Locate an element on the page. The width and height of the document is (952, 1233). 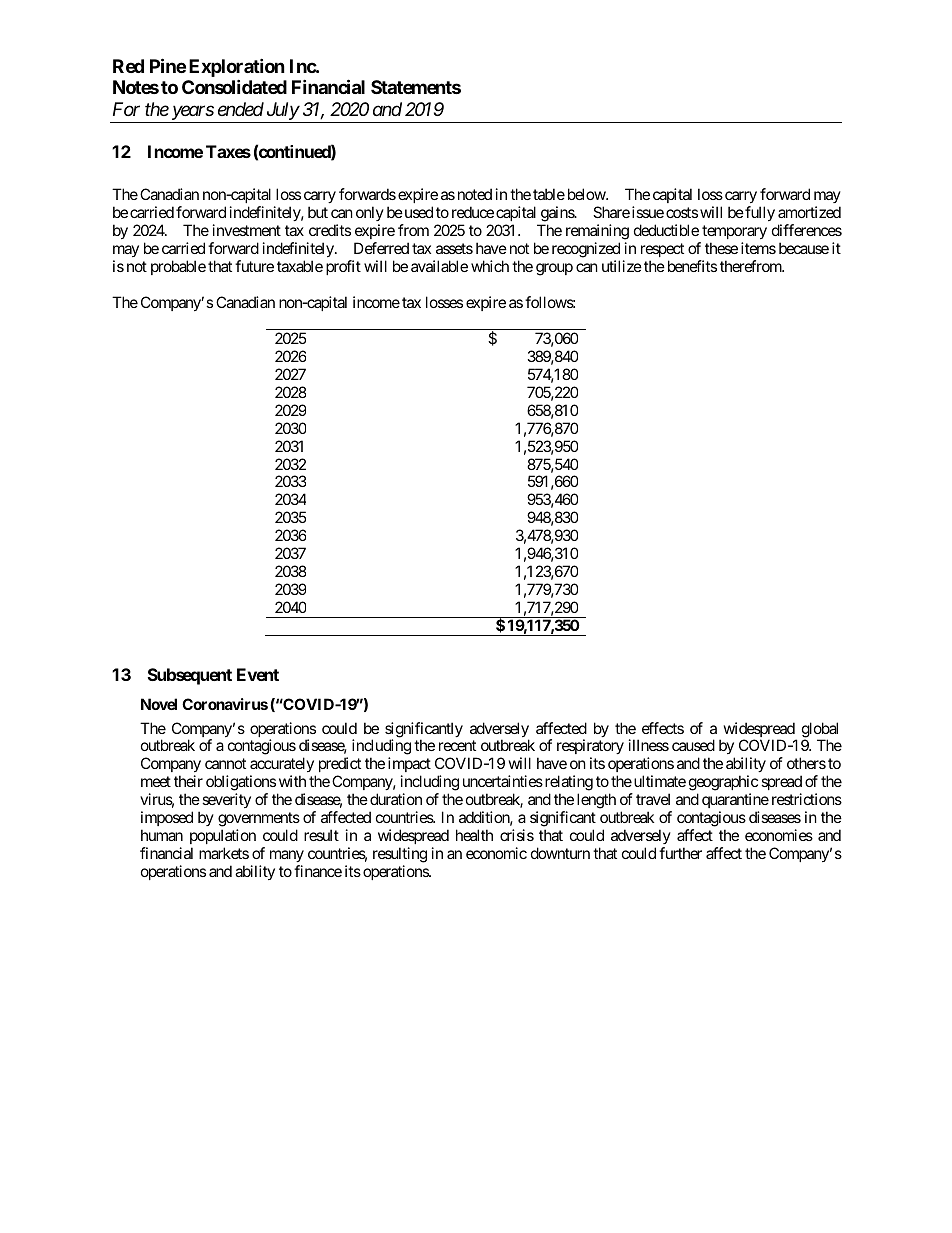
which is located at coordinates (490, 266).
